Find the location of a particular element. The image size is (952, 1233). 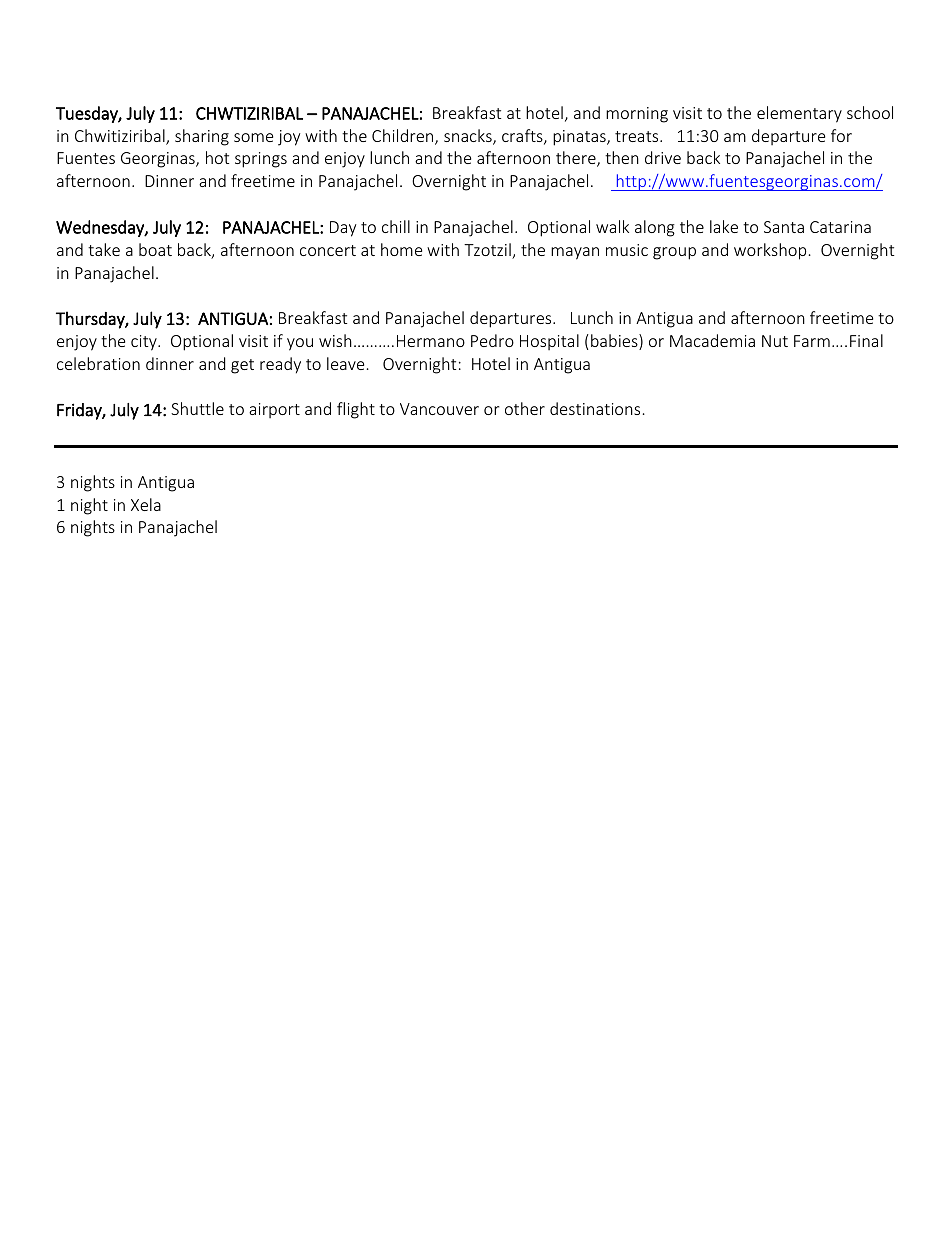

snacks is located at coordinates (469, 137).
